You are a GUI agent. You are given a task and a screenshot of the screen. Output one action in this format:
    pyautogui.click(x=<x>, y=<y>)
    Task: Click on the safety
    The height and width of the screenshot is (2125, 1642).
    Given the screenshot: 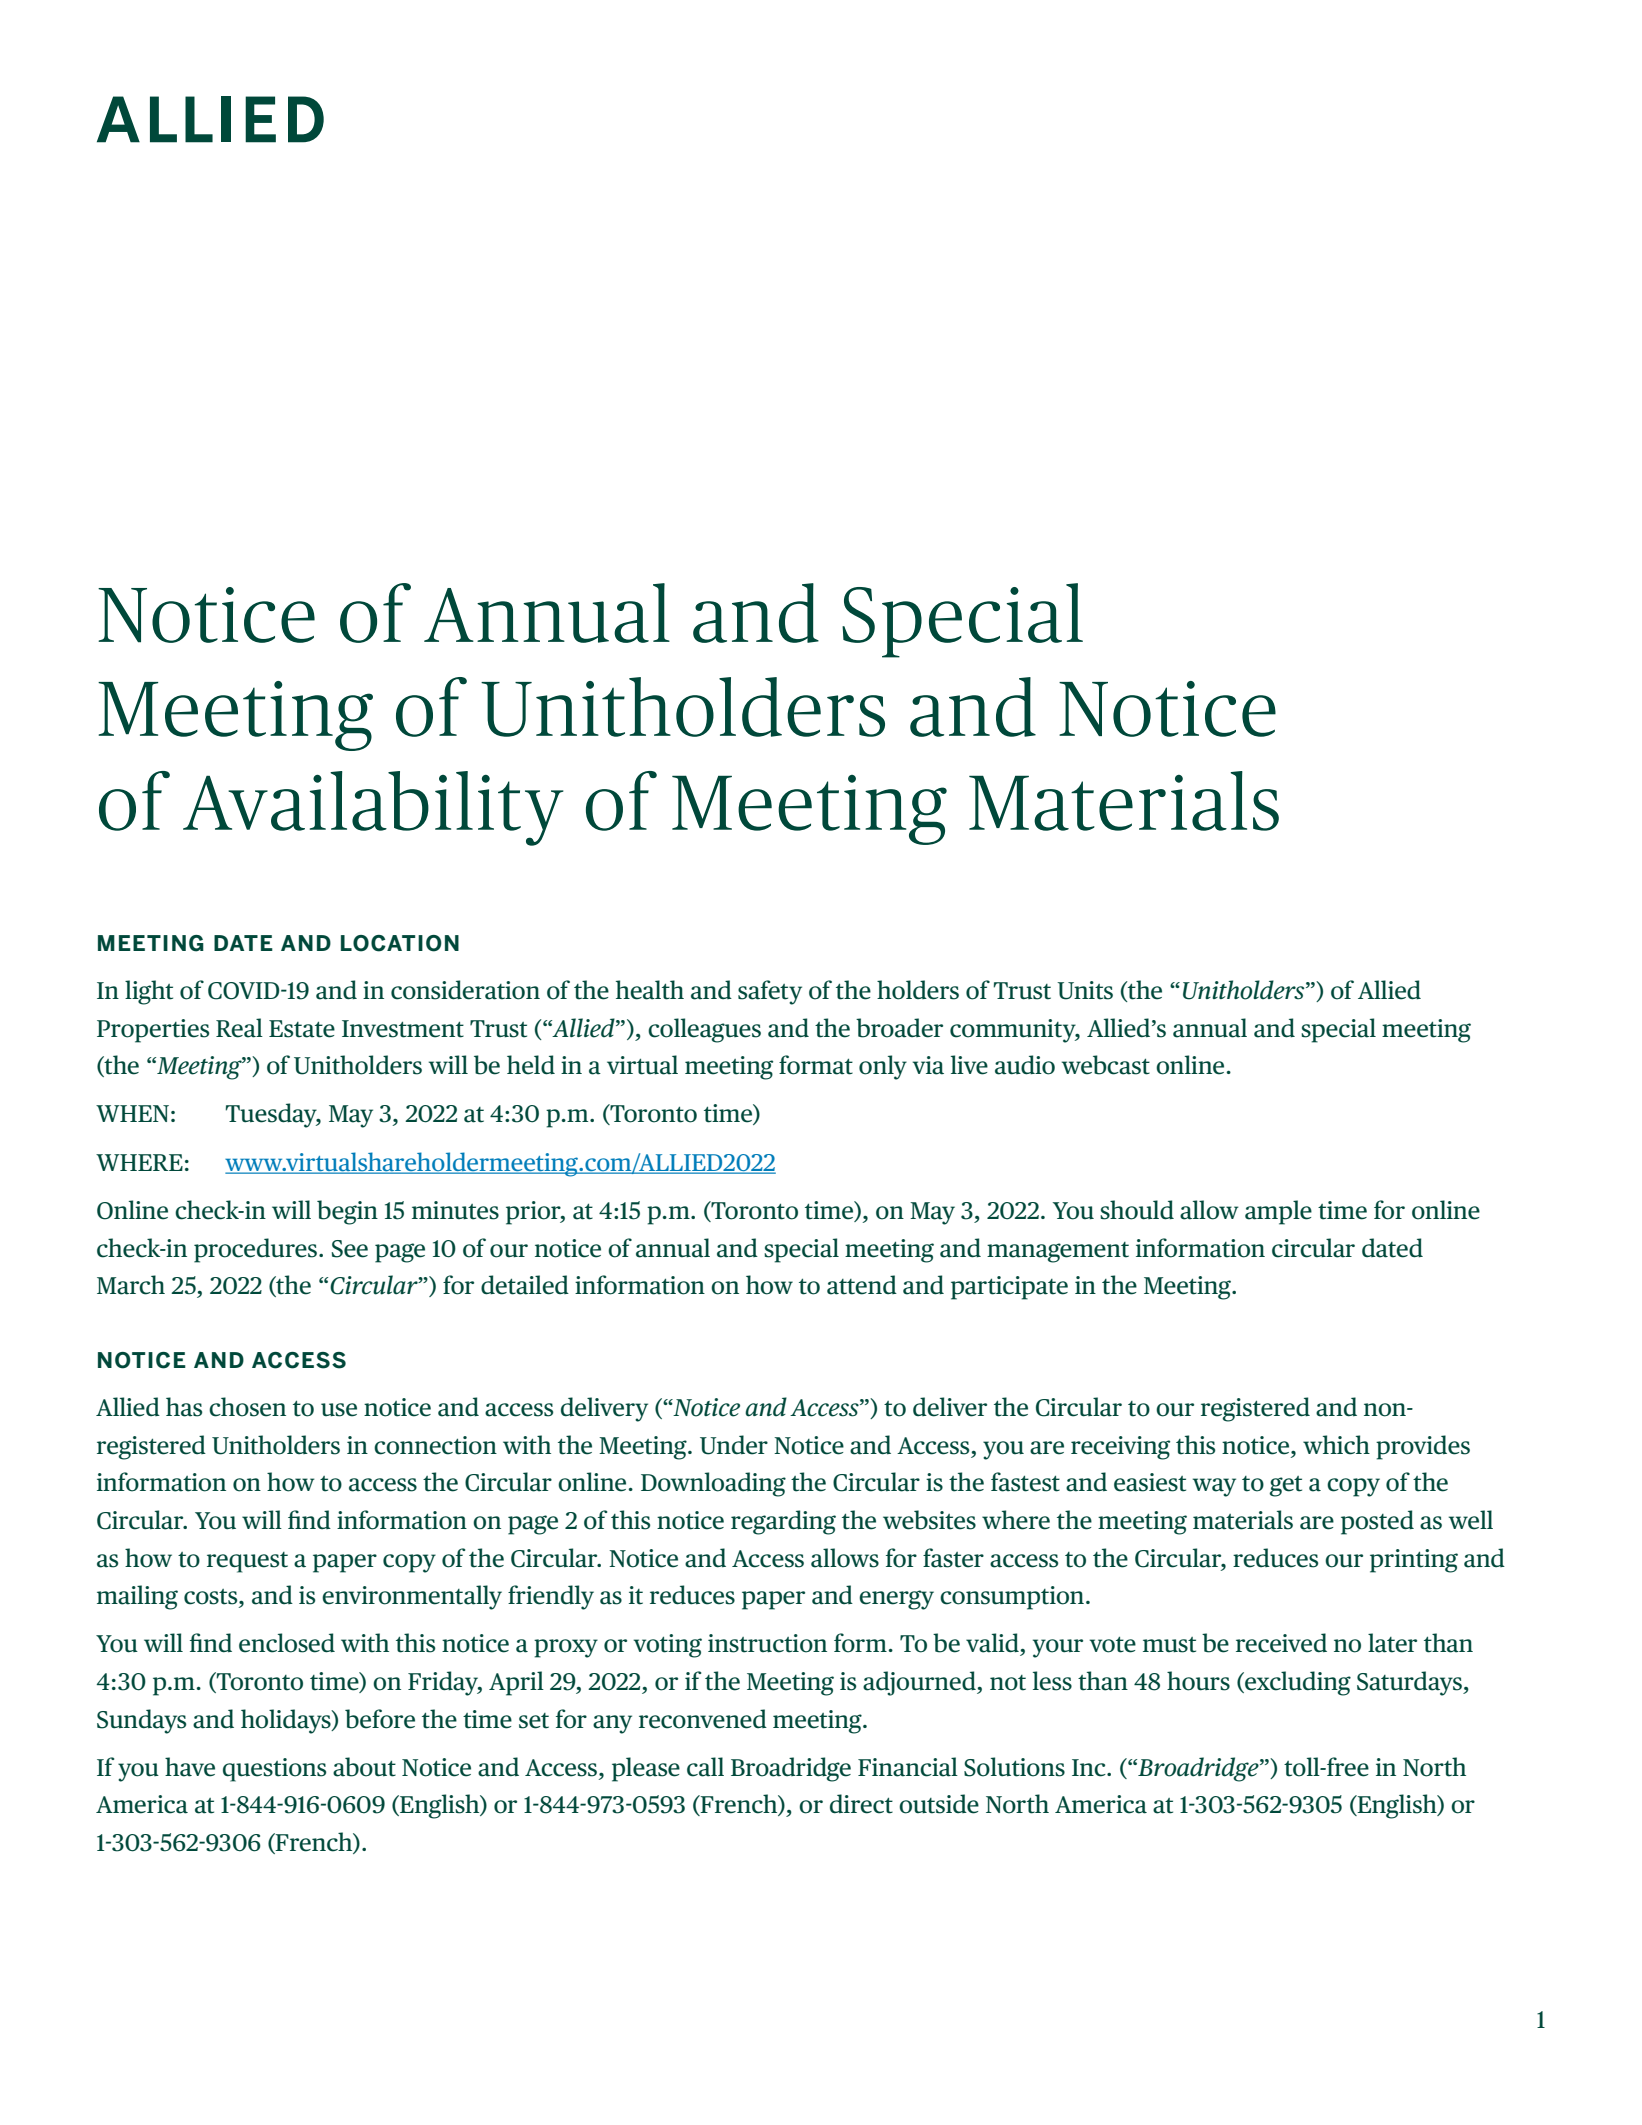 What is the action you would take?
    pyautogui.click(x=770, y=992)
